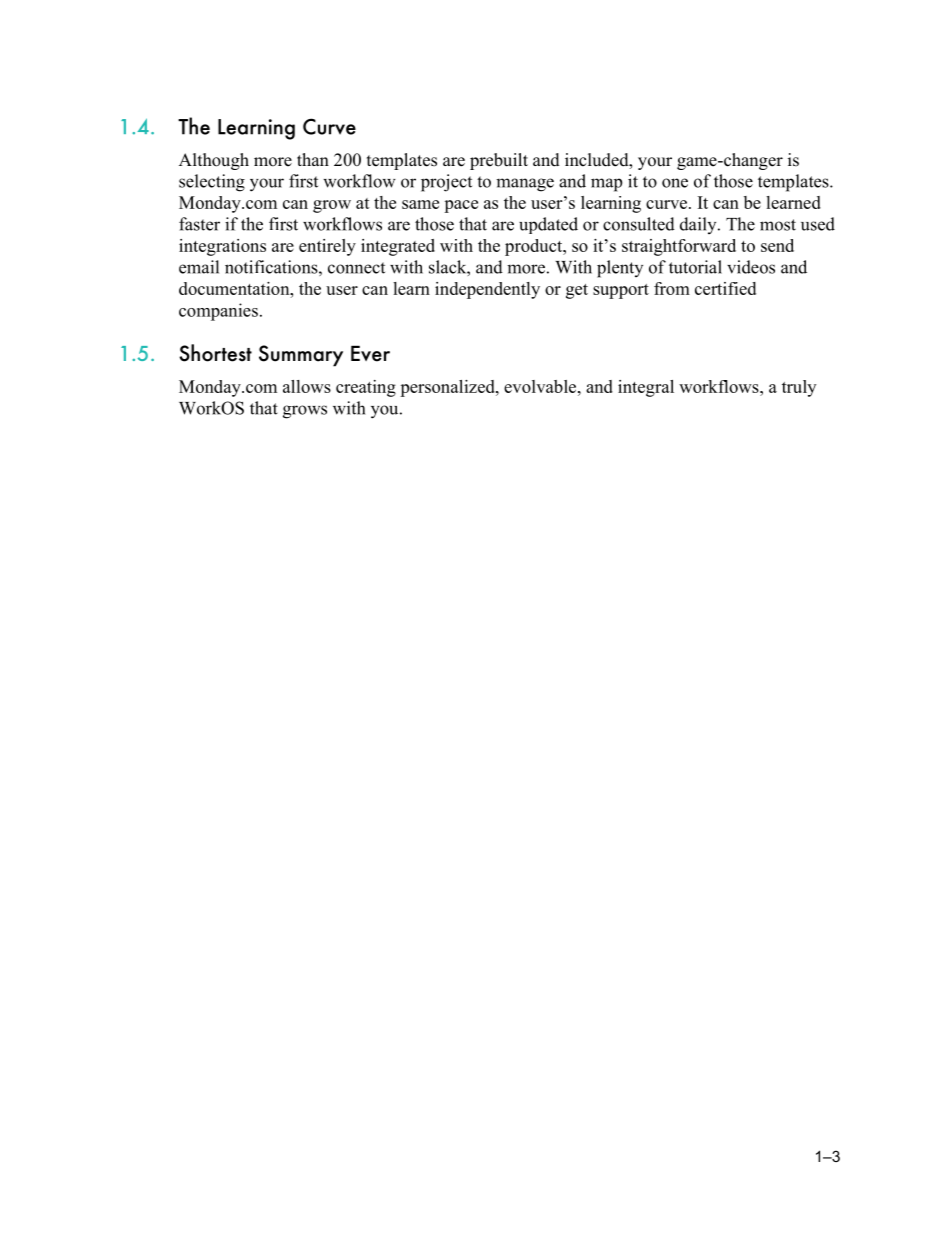 This image has width=952, height=1233. What do you see at coordinates (218, 312) in the image?
I see `companies` at bounding box center [218, 312].
